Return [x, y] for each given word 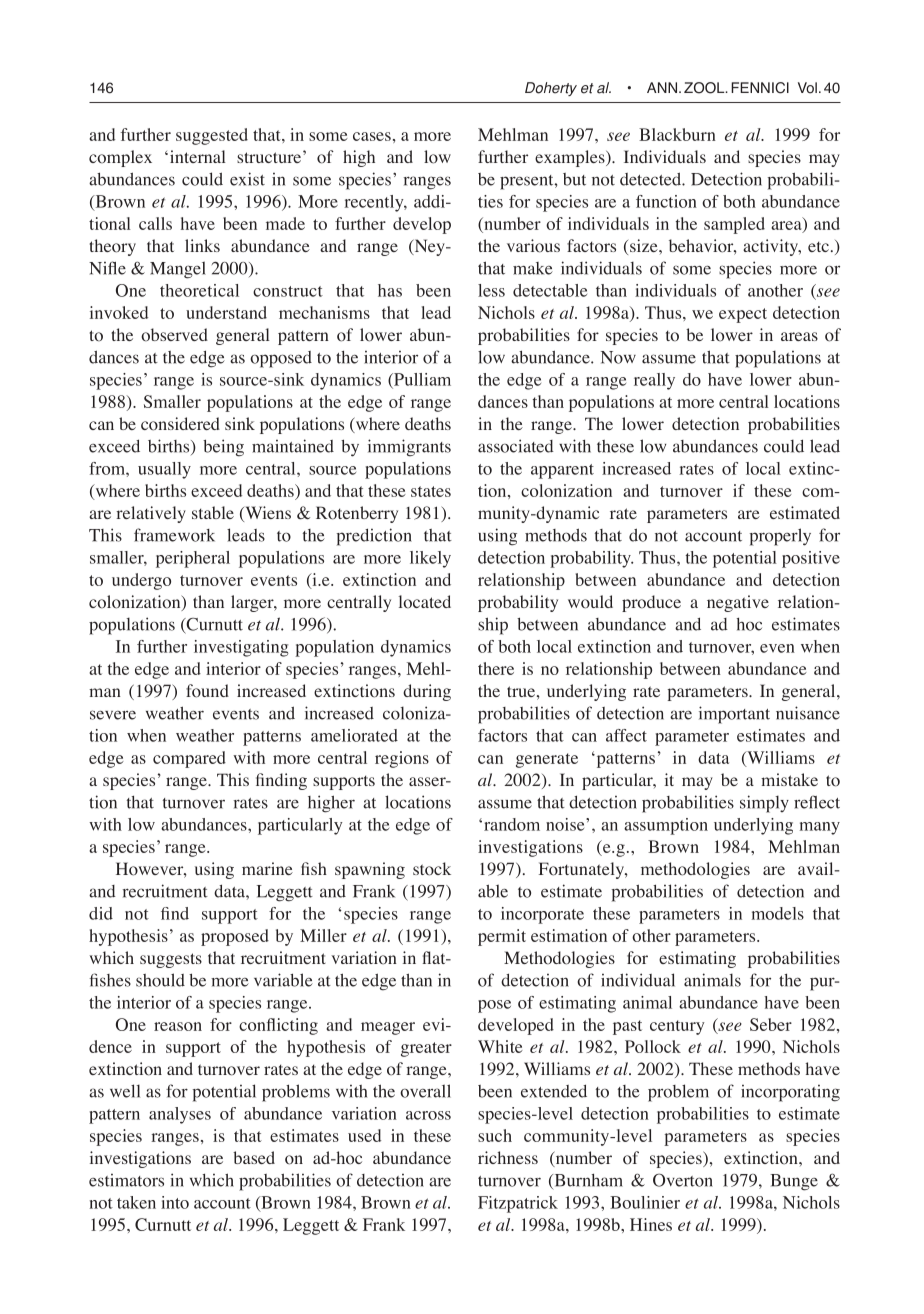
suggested [212, 136]
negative [738, 603]
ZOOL [705, 88]
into [175, 1202]
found [207, 691]
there [496, 668]
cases [372, 136]
